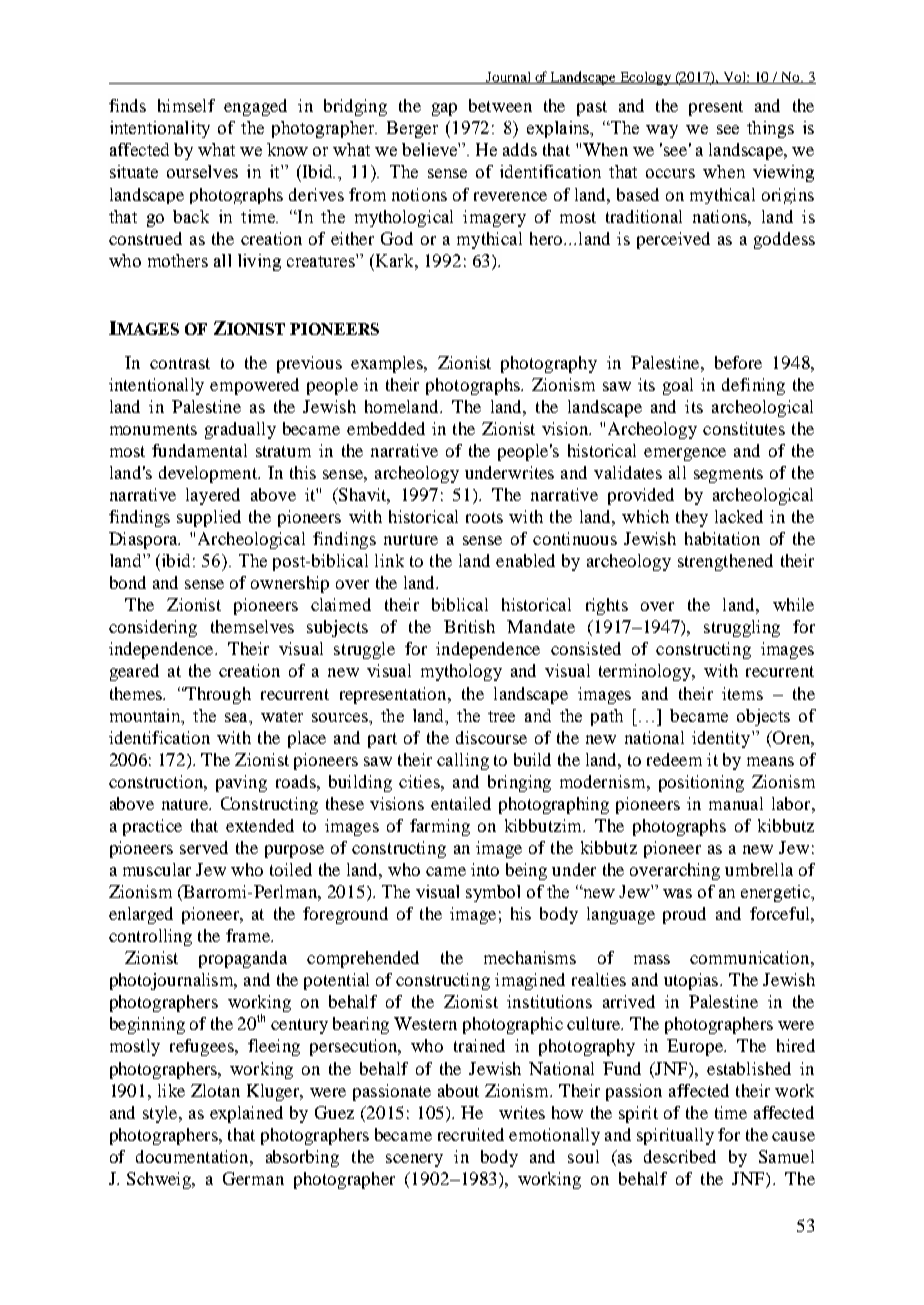 Image resolution: width=924 pixels, height=1305 pixels. What do you see at coordinates (186, 804) in the image?
I see `nature` at bounding box center [186, 804].
